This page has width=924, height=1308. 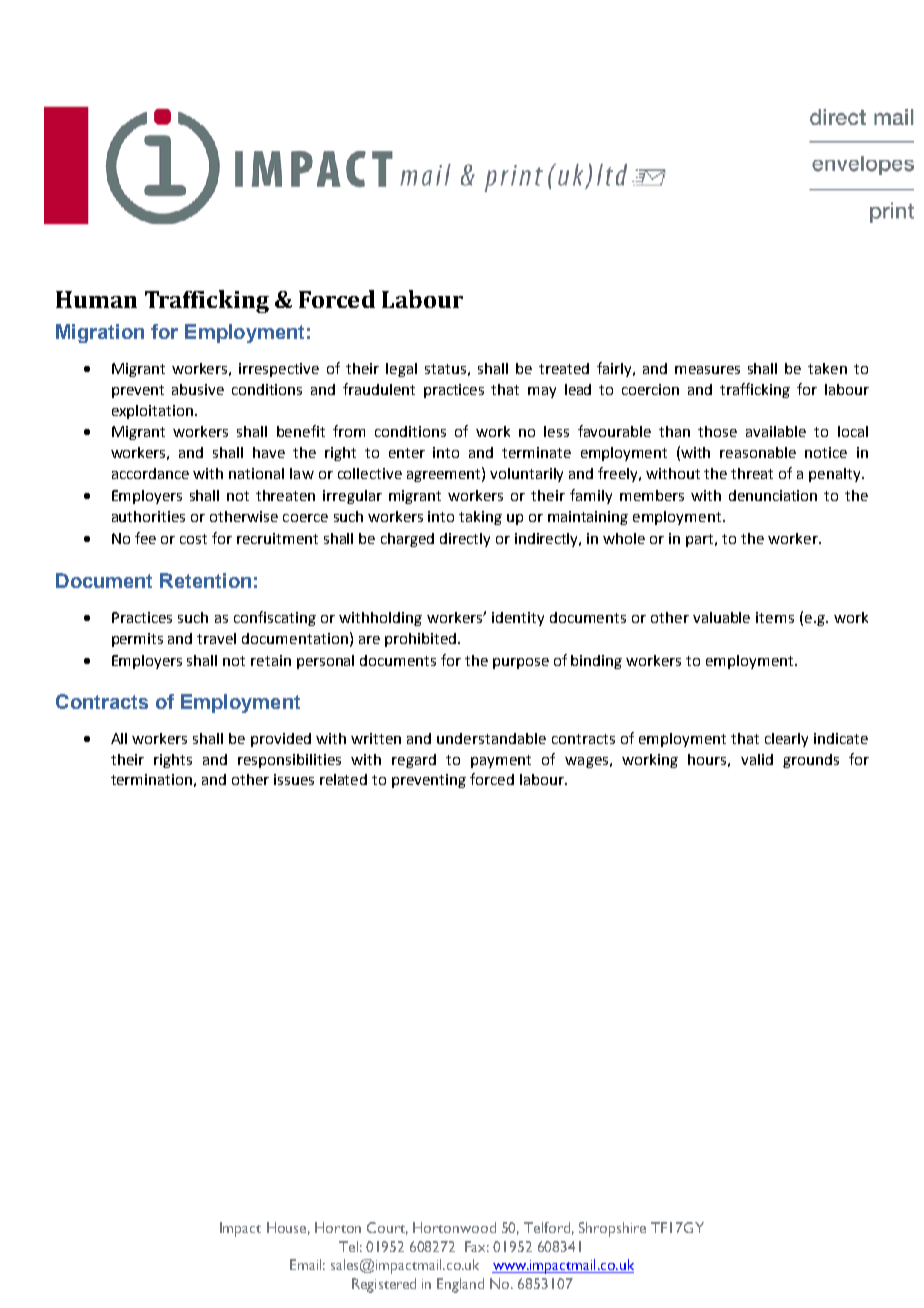 What do you see at coordinates (477, 1246) in the page?
I see `Fax` at bounding box center [477, 1246].
